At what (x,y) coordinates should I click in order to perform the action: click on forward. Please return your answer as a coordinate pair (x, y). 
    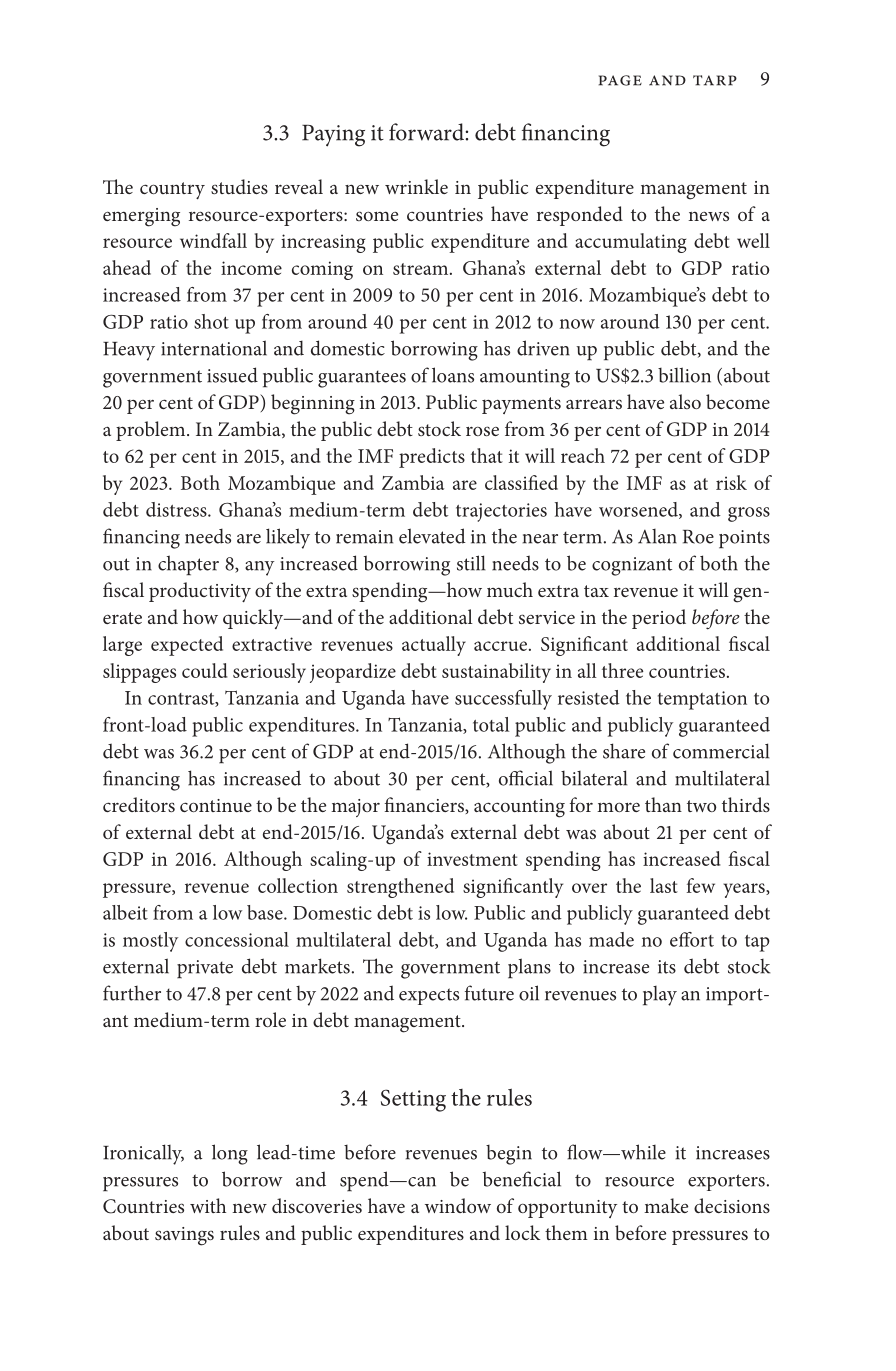
    Looking at the image, I should click on (426, 132).
